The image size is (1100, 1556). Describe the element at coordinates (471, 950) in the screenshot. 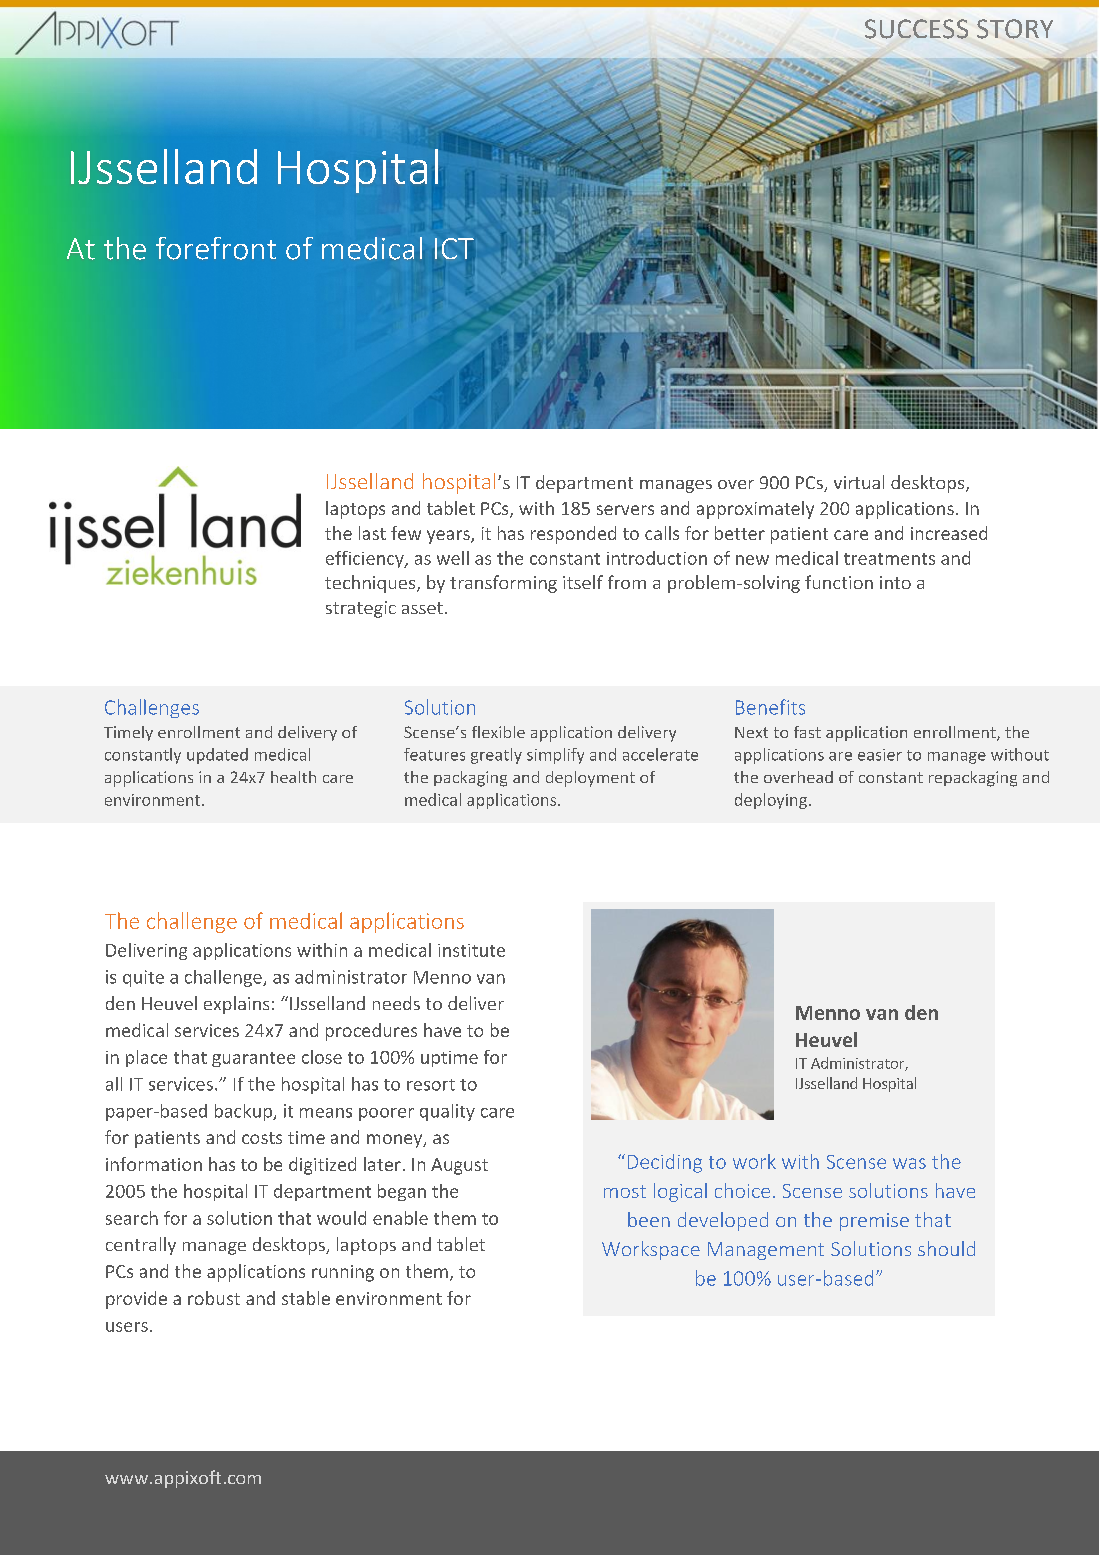

I see `institute` at that location.
